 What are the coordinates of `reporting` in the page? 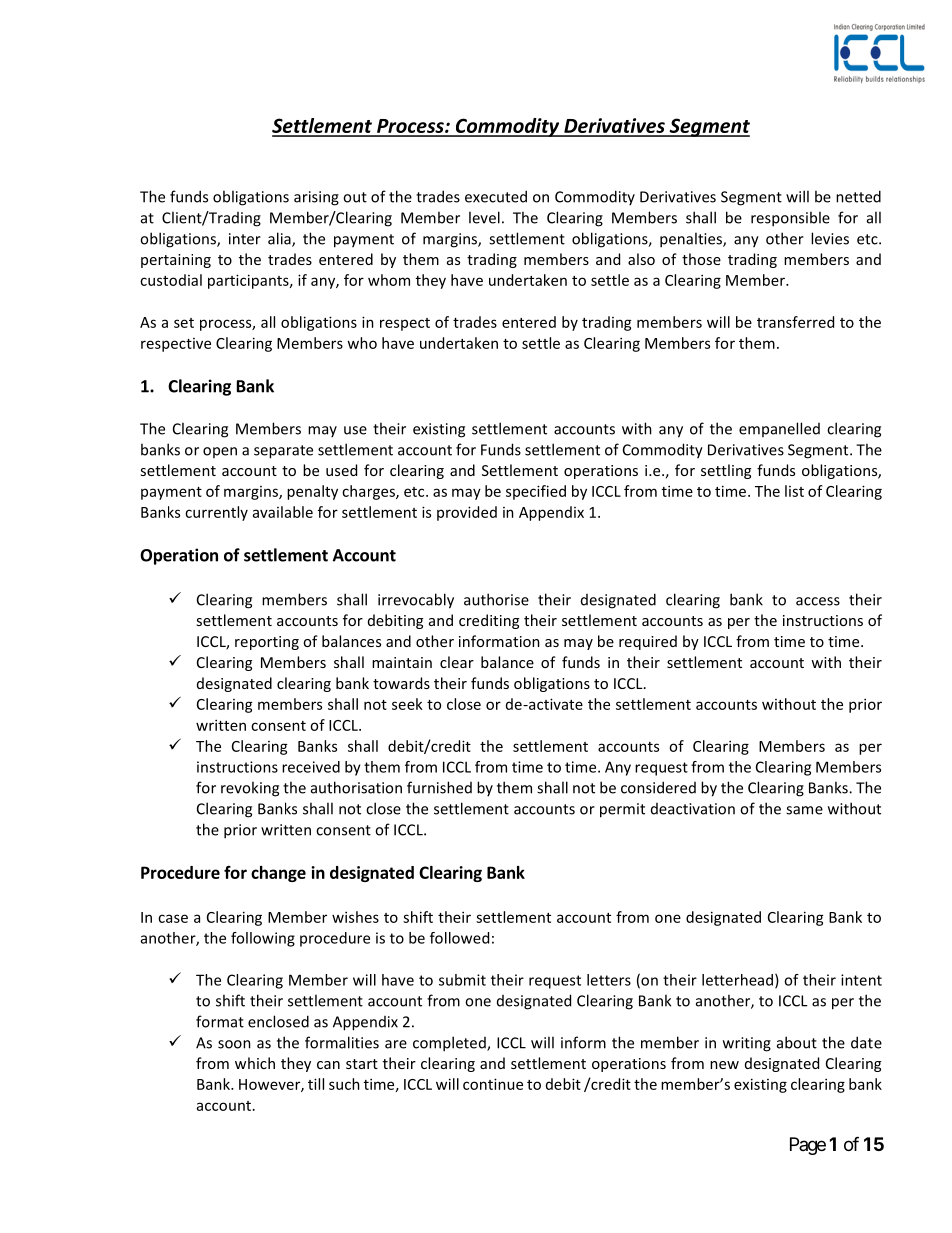 It's located at (267, 643).
